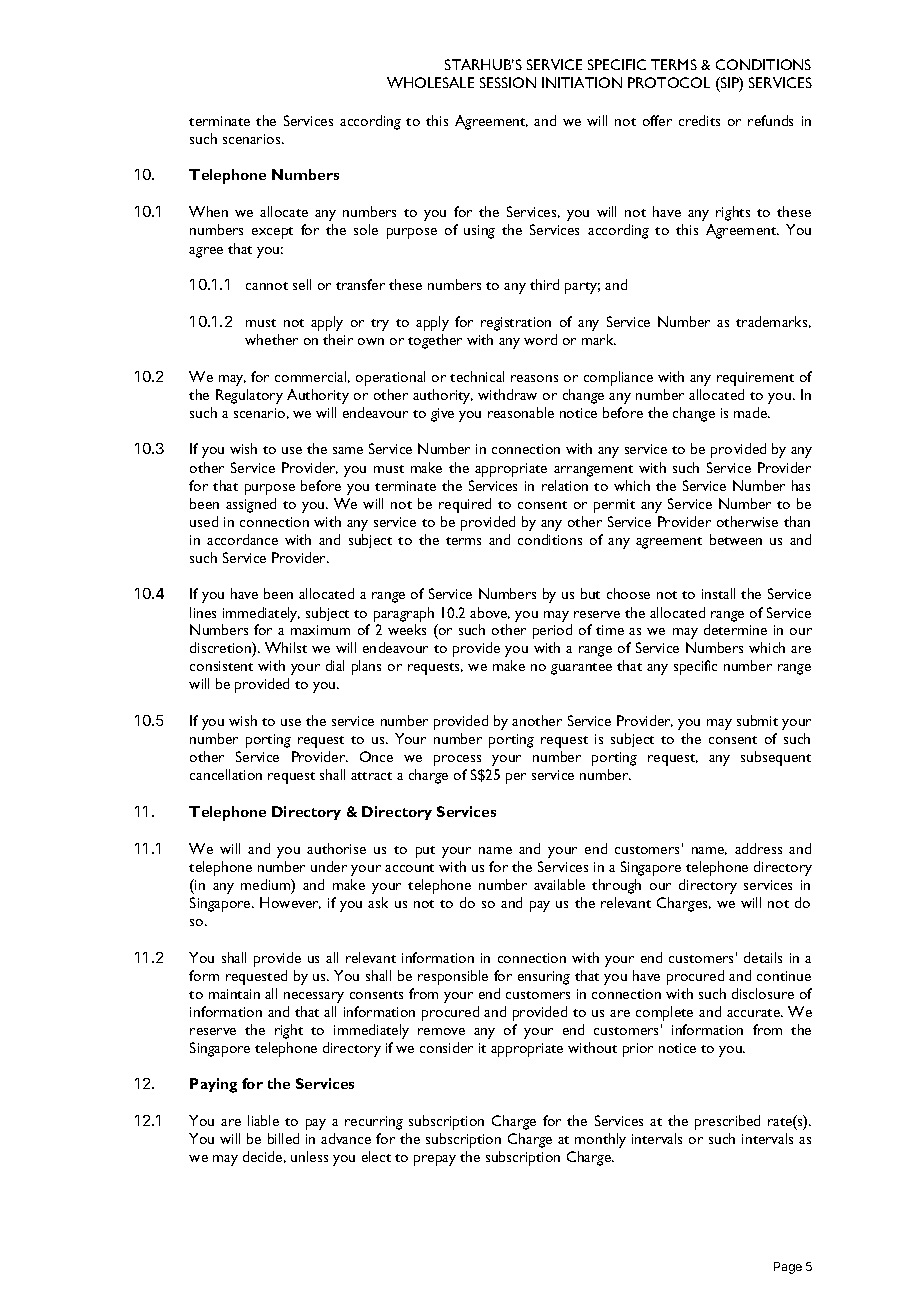 The width and height of the screenshot is (924, 1307). I want to click on Whilst, so click(286, 647).
